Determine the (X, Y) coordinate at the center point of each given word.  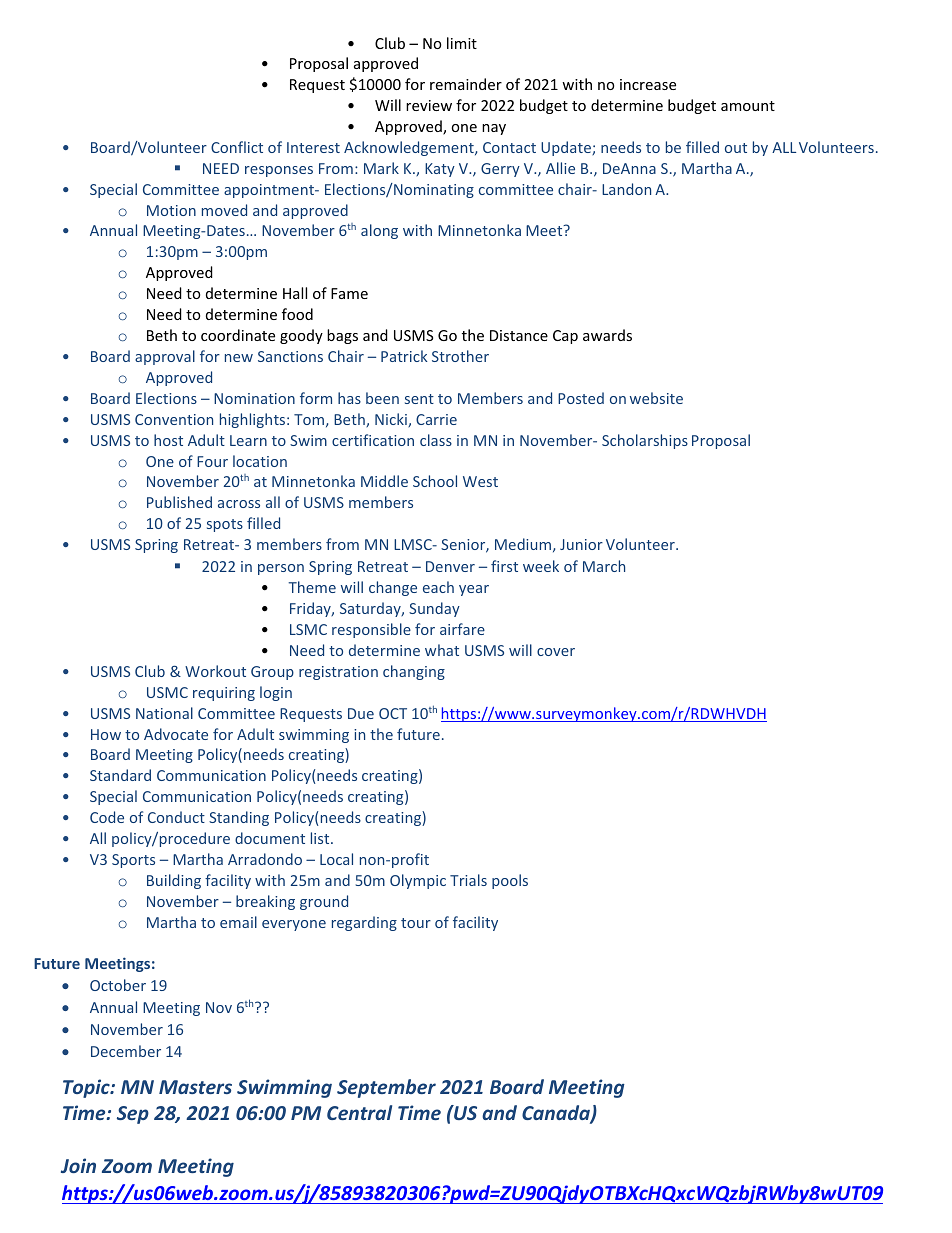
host (168, 440)
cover (556, 652)
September (386, 1088)
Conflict (237, 147)
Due (361, 713)
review (429, 105)
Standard (120, 775)
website (656, 398)
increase (648, 84)
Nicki (392, 420)
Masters (195, 1087)
